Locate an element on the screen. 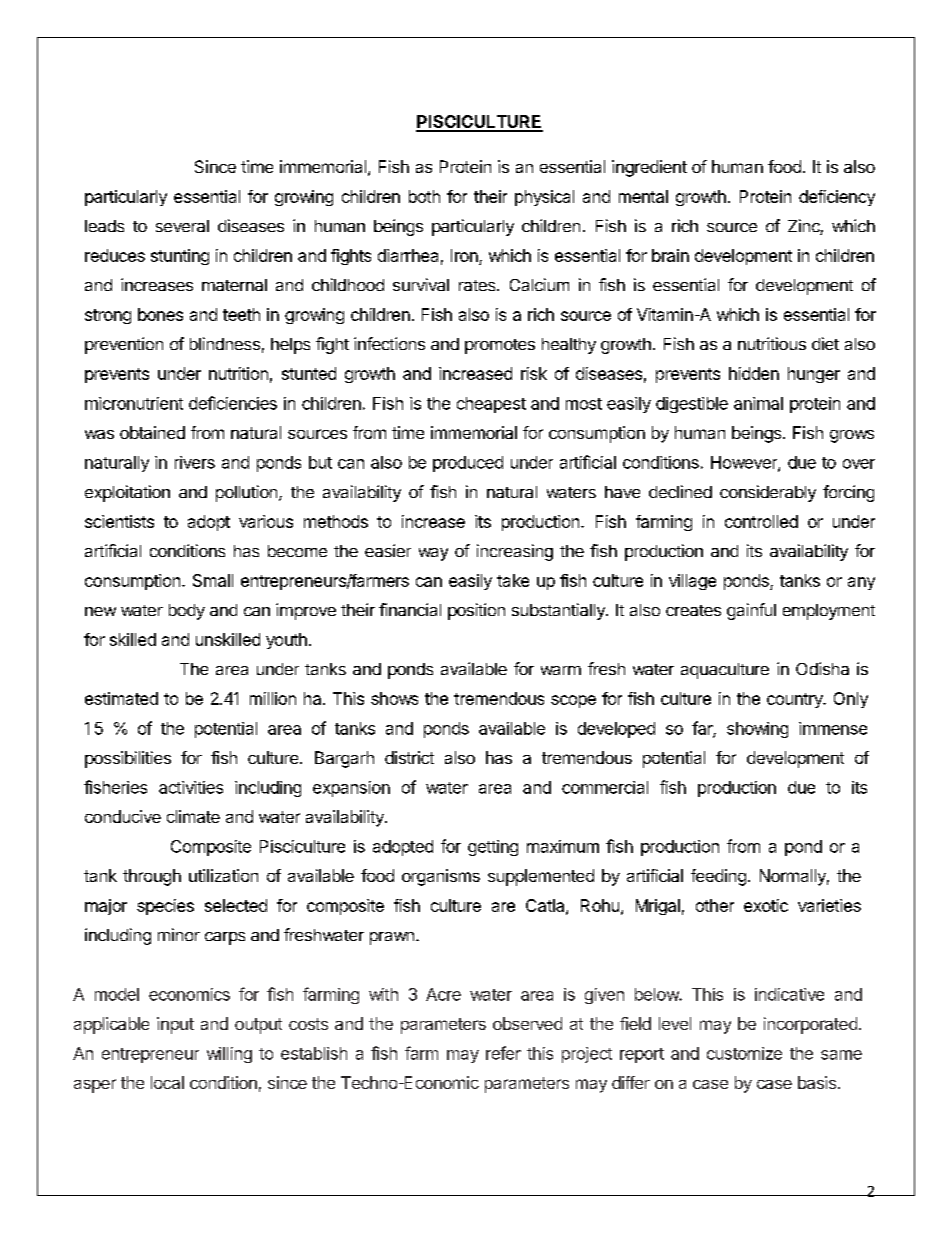 The width and height of the screenshot is (952, 1233). produced is located at coordinates (468, 464).
